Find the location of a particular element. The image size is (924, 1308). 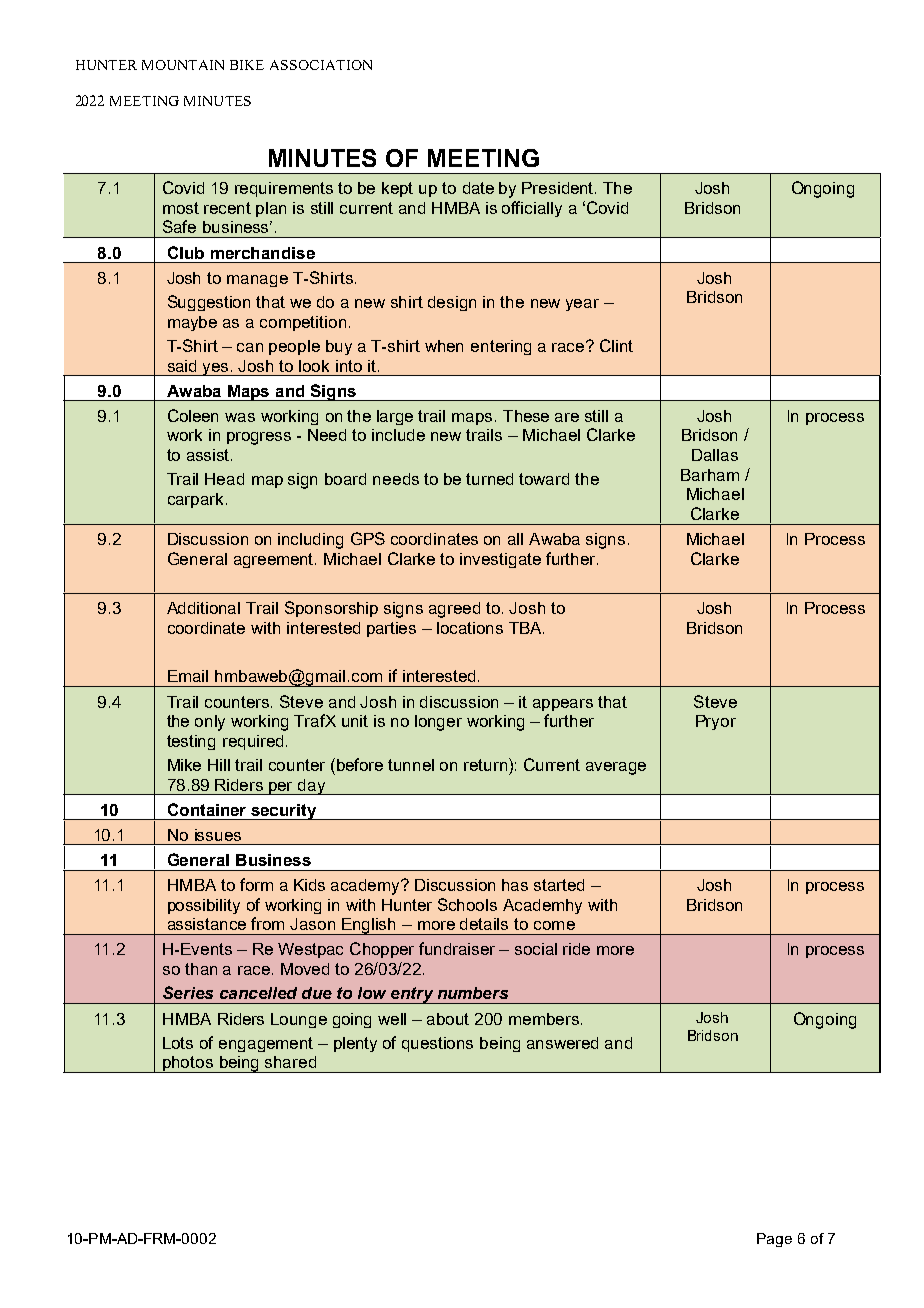

Dallas is located at coordinates (715, 455).
